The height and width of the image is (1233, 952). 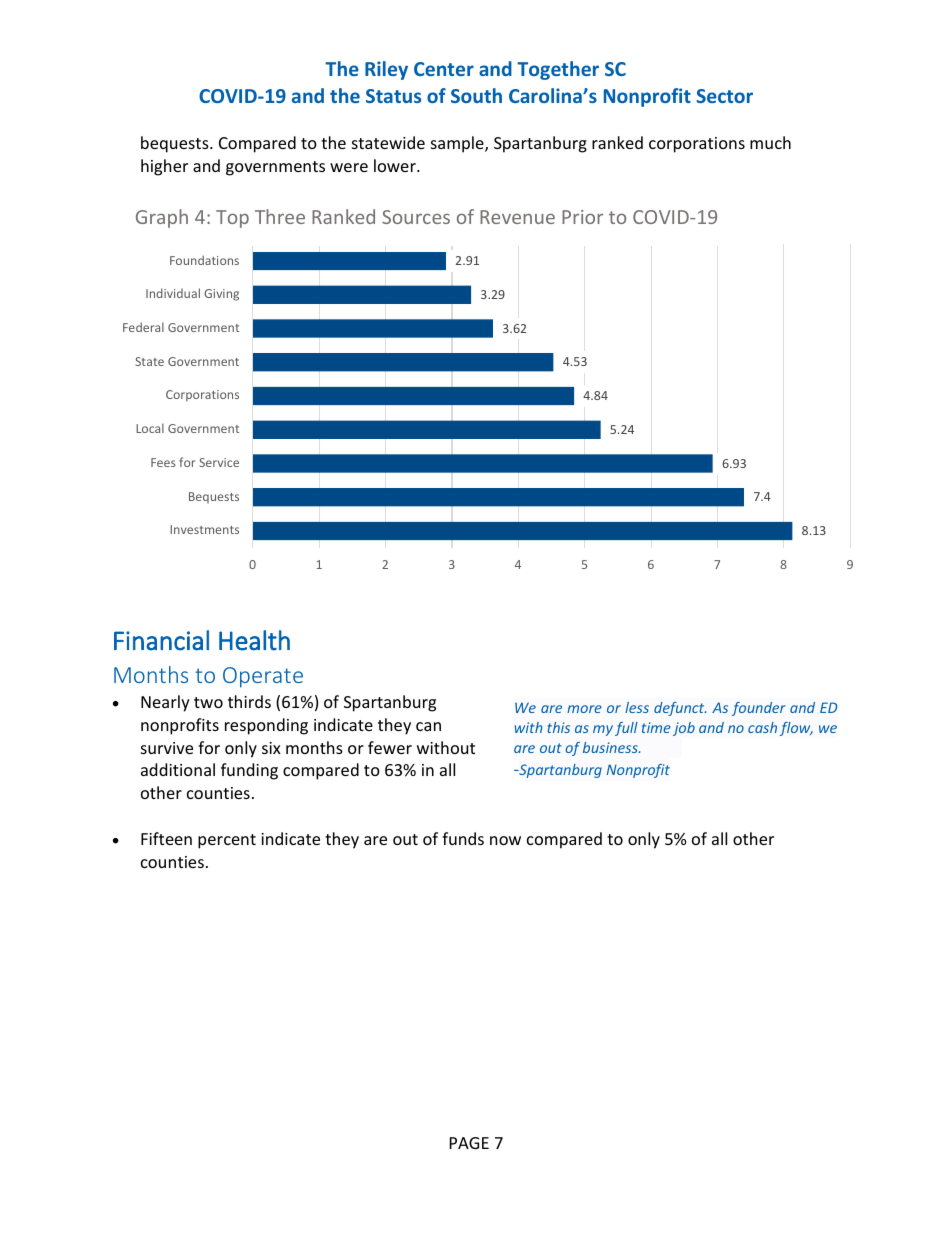 What do you see at coordinates (476, 95) in the image?
I see `South` at bounding box center [476, 95].
